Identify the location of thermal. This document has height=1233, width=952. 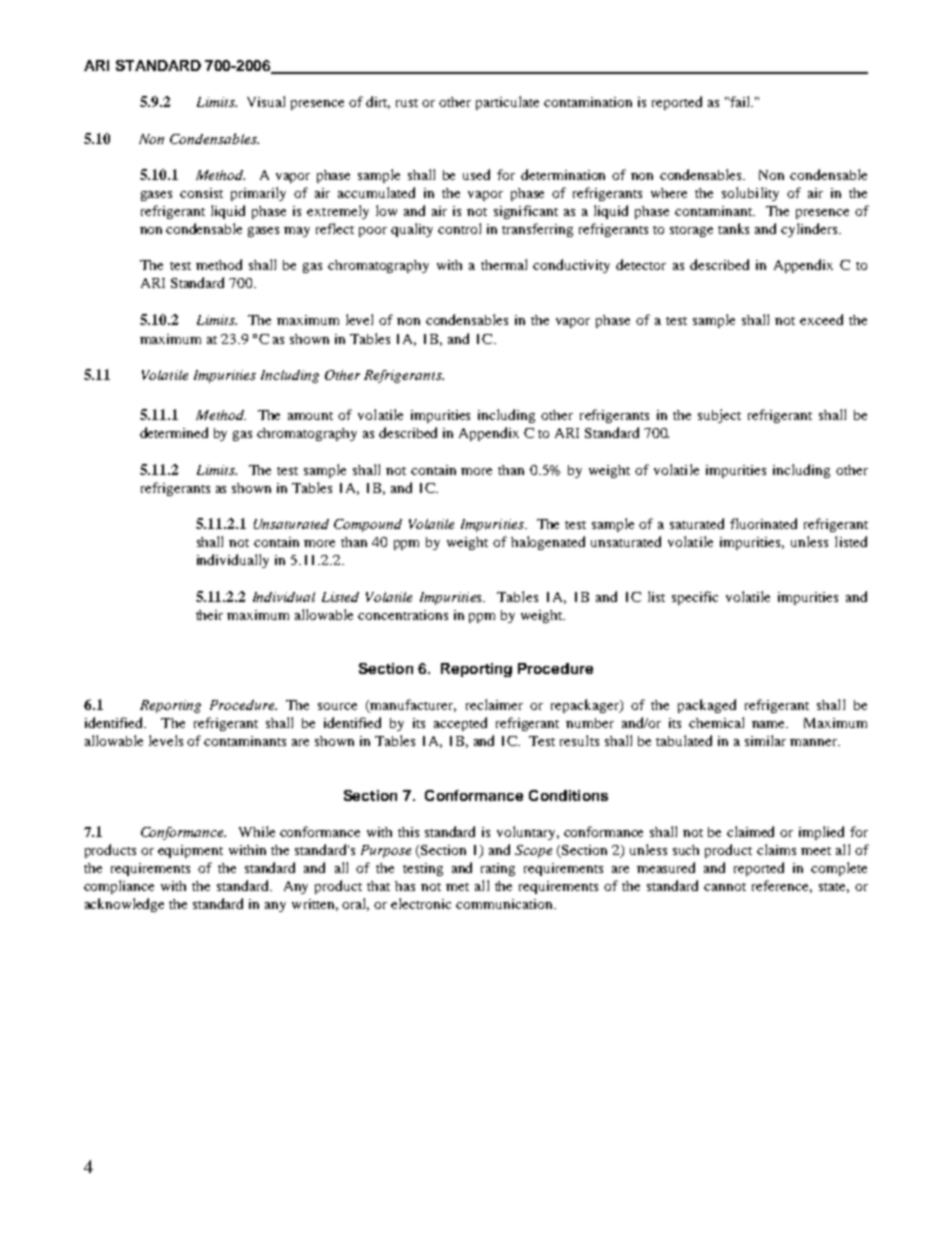
(504, 264).
